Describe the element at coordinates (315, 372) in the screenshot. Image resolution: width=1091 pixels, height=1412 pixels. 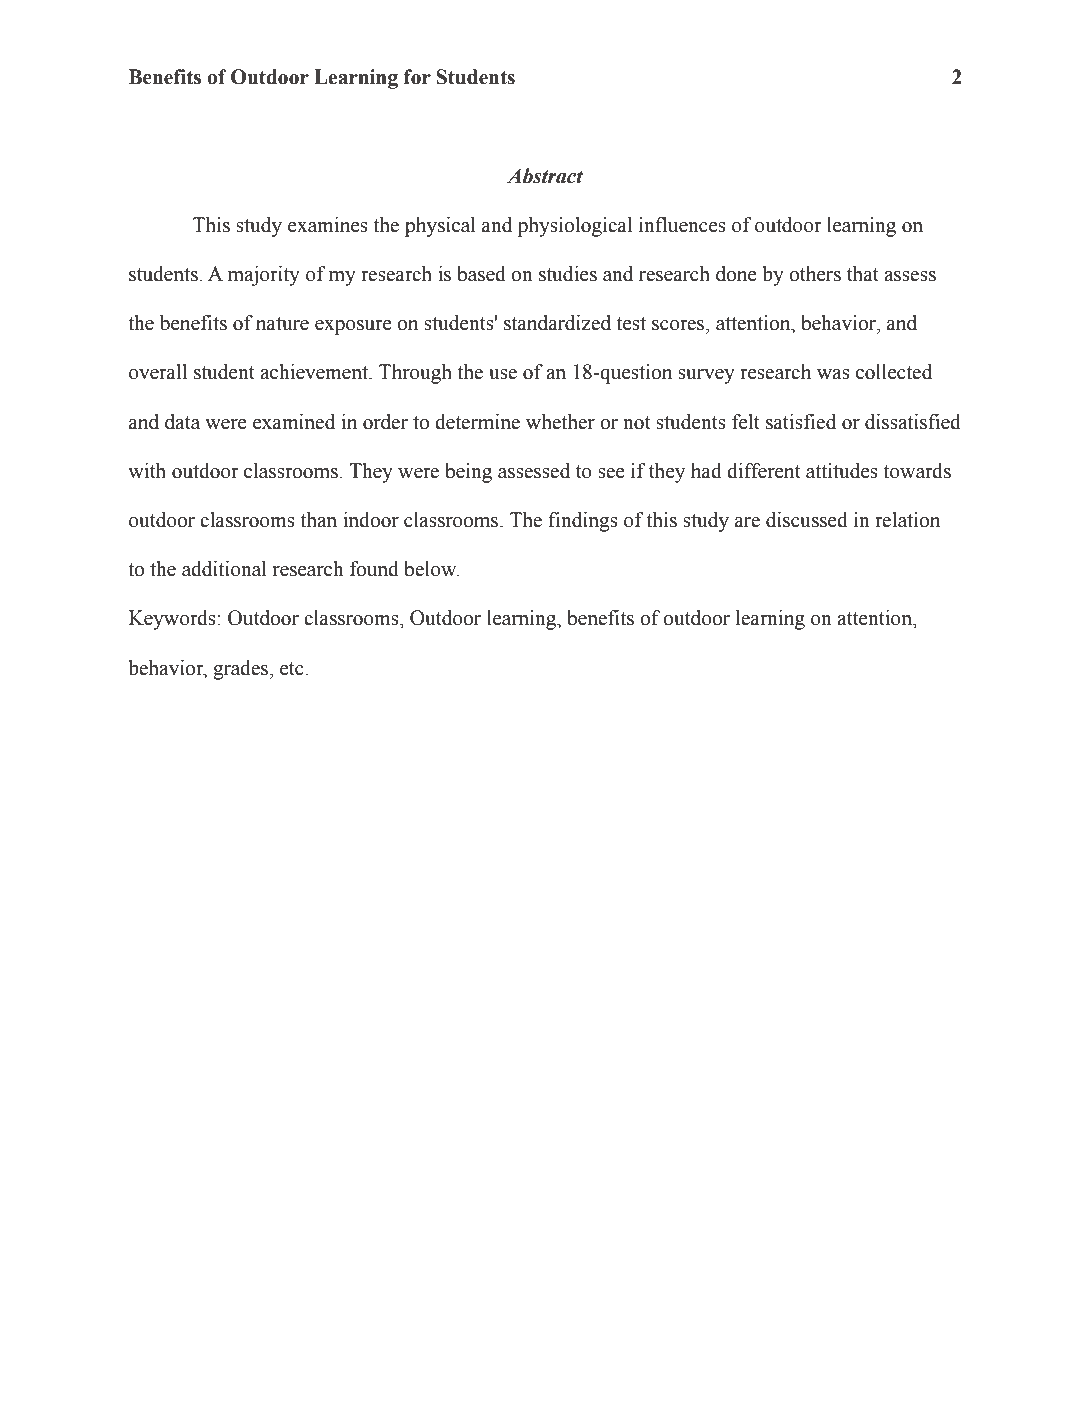
I see `achievement` at that location.
